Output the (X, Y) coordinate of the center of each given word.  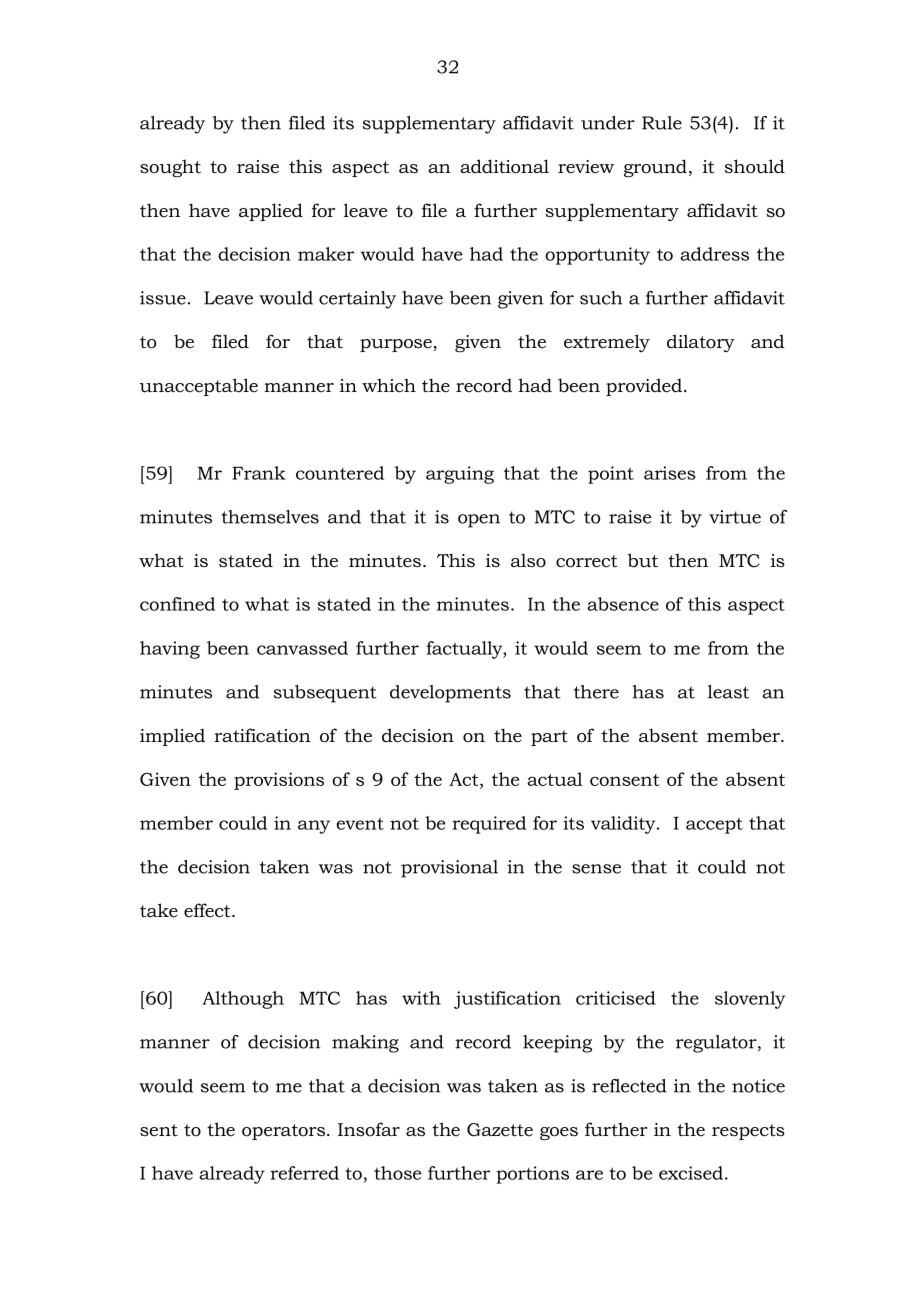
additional (504, 166)
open (479, 521)
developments (450, 694)
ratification (262, 735)
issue (163, 298)
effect (208, 910)
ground (655, 168)
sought (170, 168)
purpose (397, 345)
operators (285, 1132)
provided (645, 387)
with (421, 998)
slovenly (750, 1000)
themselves (270, 517)
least (728, 692)
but (643, 560)
